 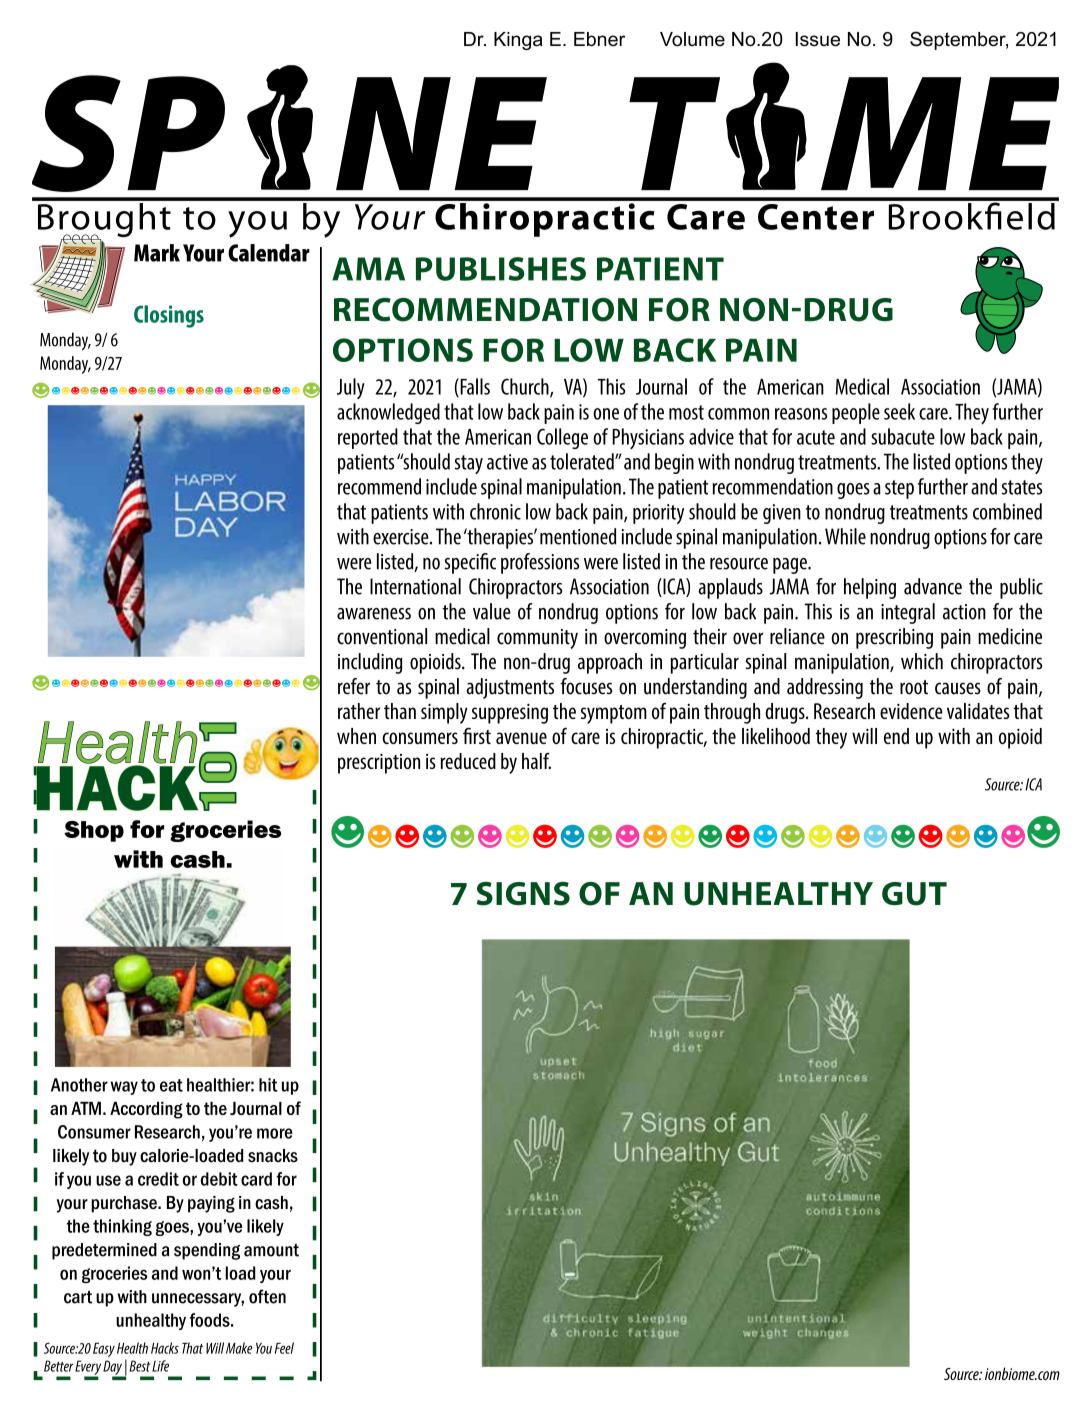 I want to click on Gut, so click(x=914, y=894).
